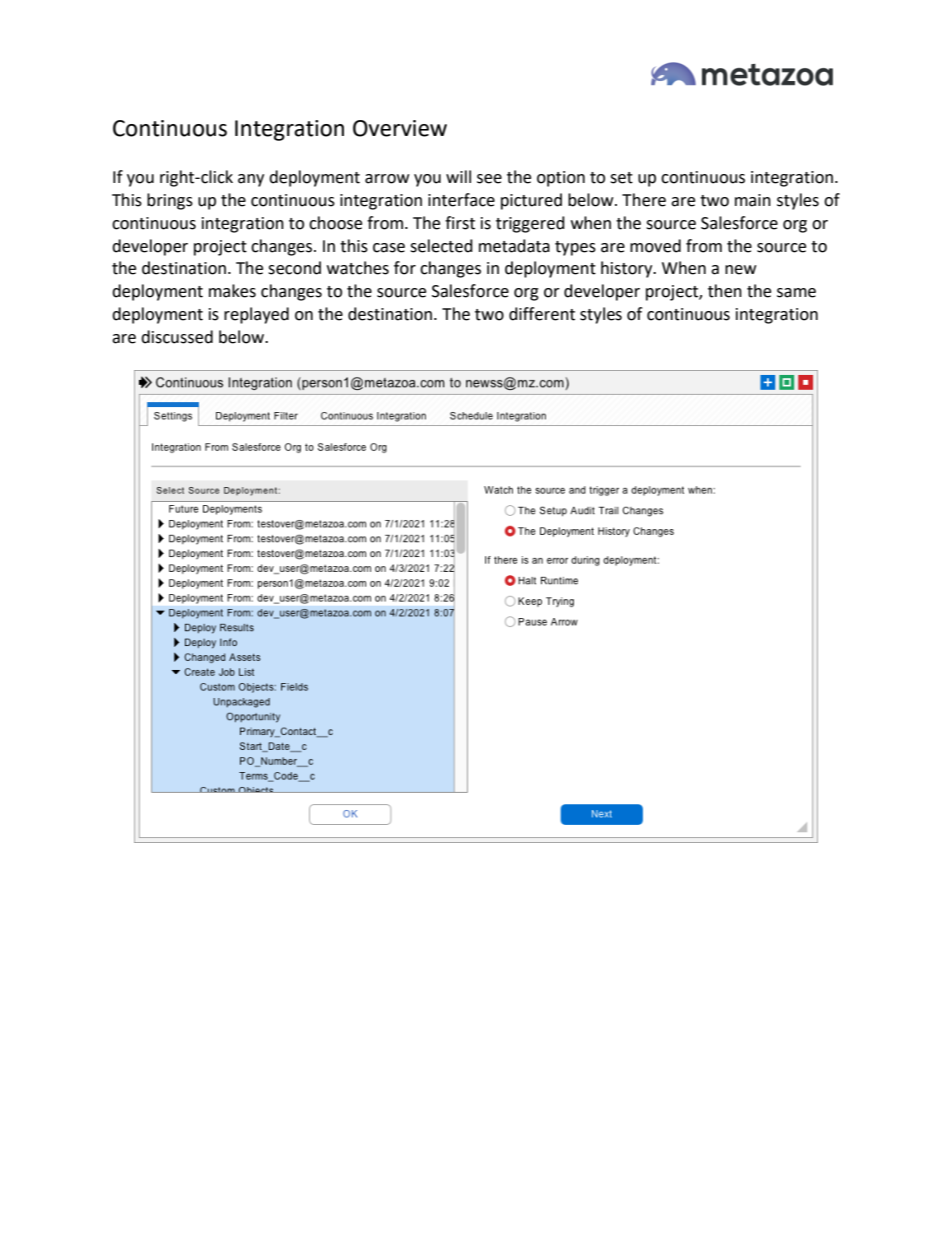 This screenshot has width=952, height=1233. What do you see at coordinates (542, 314) in the screenshot?
I see `different` at bounding box center [542, 314].
